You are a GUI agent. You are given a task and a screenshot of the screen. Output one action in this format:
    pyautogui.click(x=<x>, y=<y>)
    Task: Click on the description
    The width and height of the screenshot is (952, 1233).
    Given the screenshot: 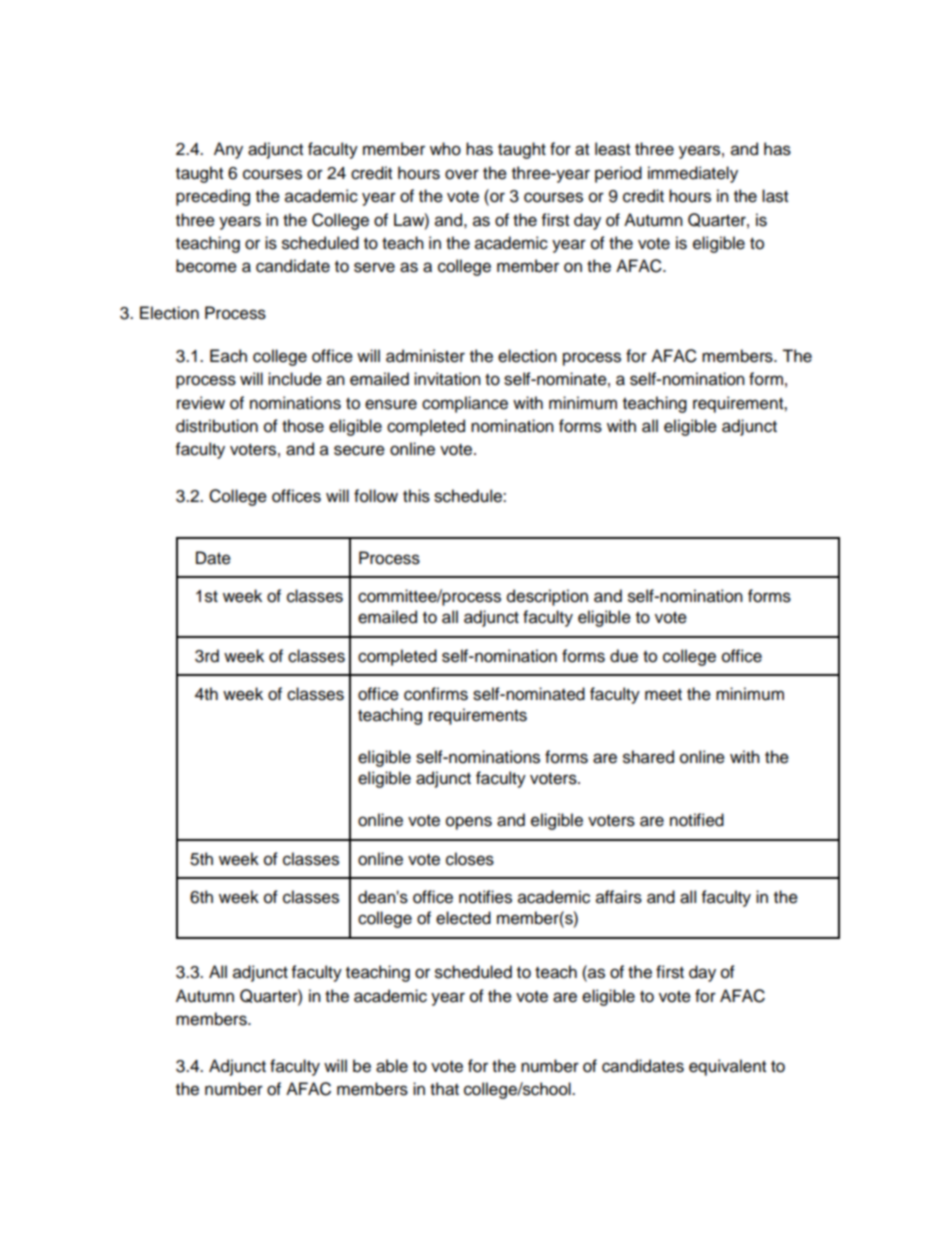 What is the action you would take?
    pyautogui.click(x=547, y=597)
